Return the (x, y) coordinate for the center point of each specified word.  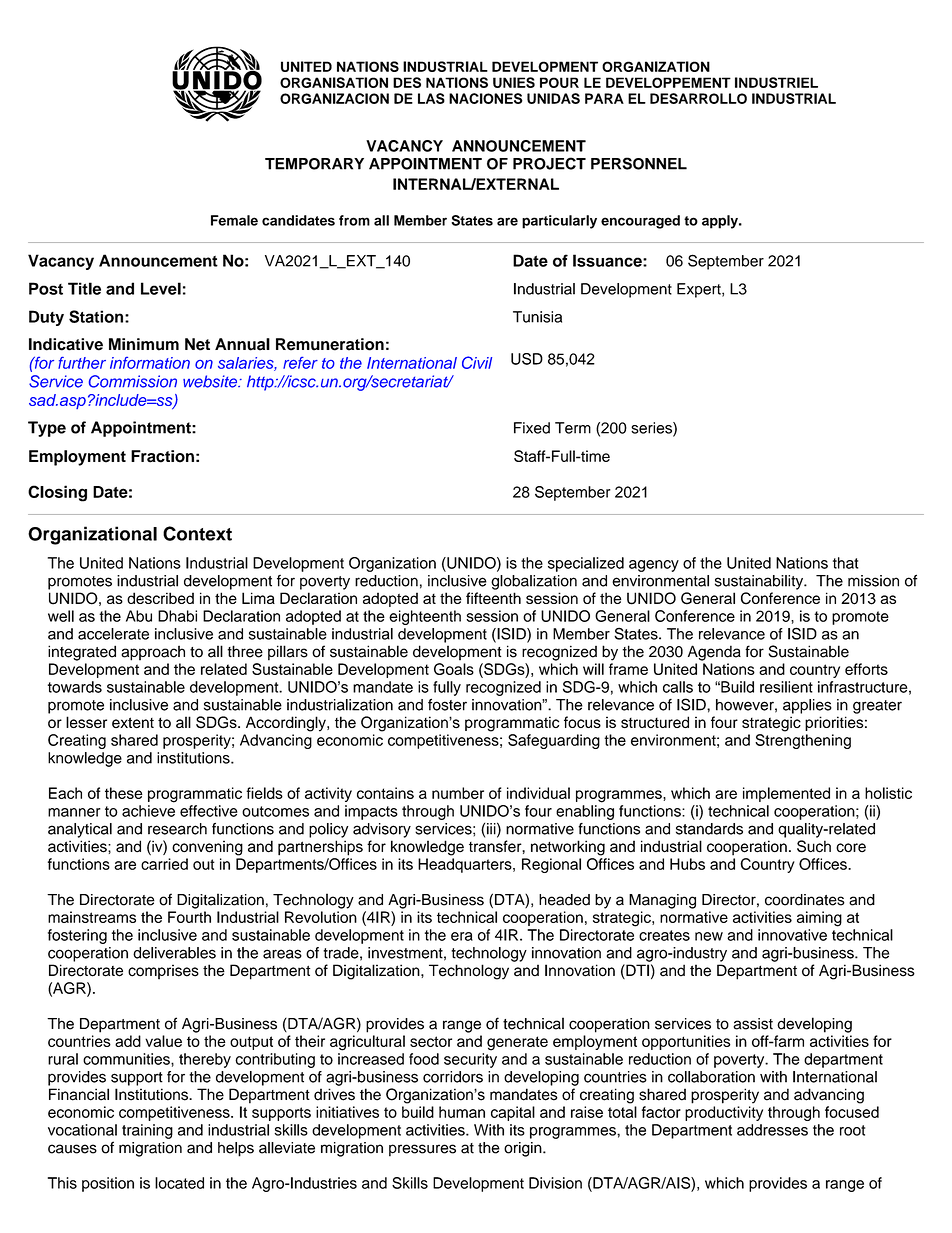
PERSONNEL (639, 163)
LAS (431, 98)
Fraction (162, 456)
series (652, 429)
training (147, 1131)
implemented (786, 794)
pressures (422, 1150)
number (458, 793)
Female (234, 220)
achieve (148, 811)
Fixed (532, 428)
